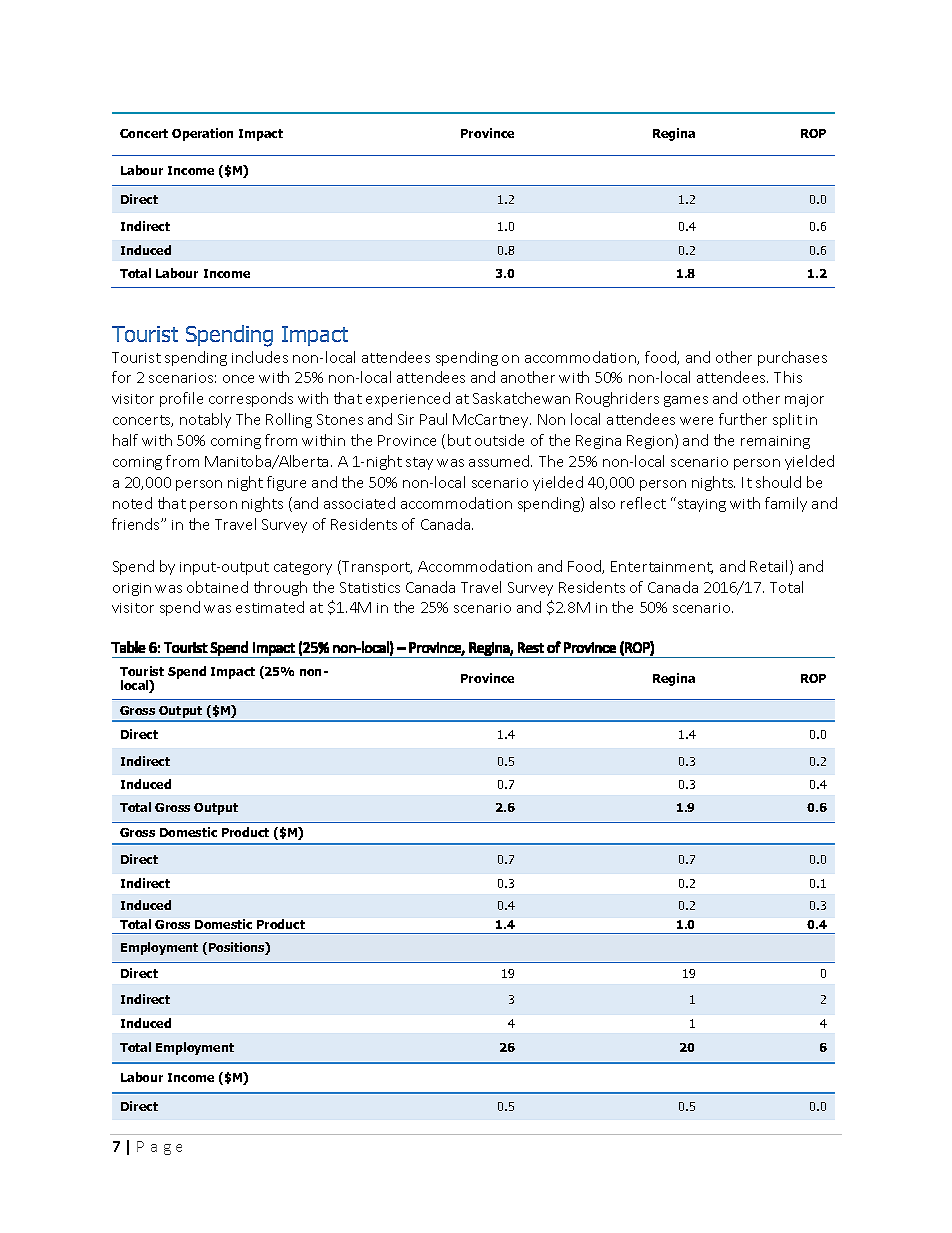 This document has width=952, height=1233. Describe the element at coordinates (260, 357) in the document. I see `includes` at that location.
